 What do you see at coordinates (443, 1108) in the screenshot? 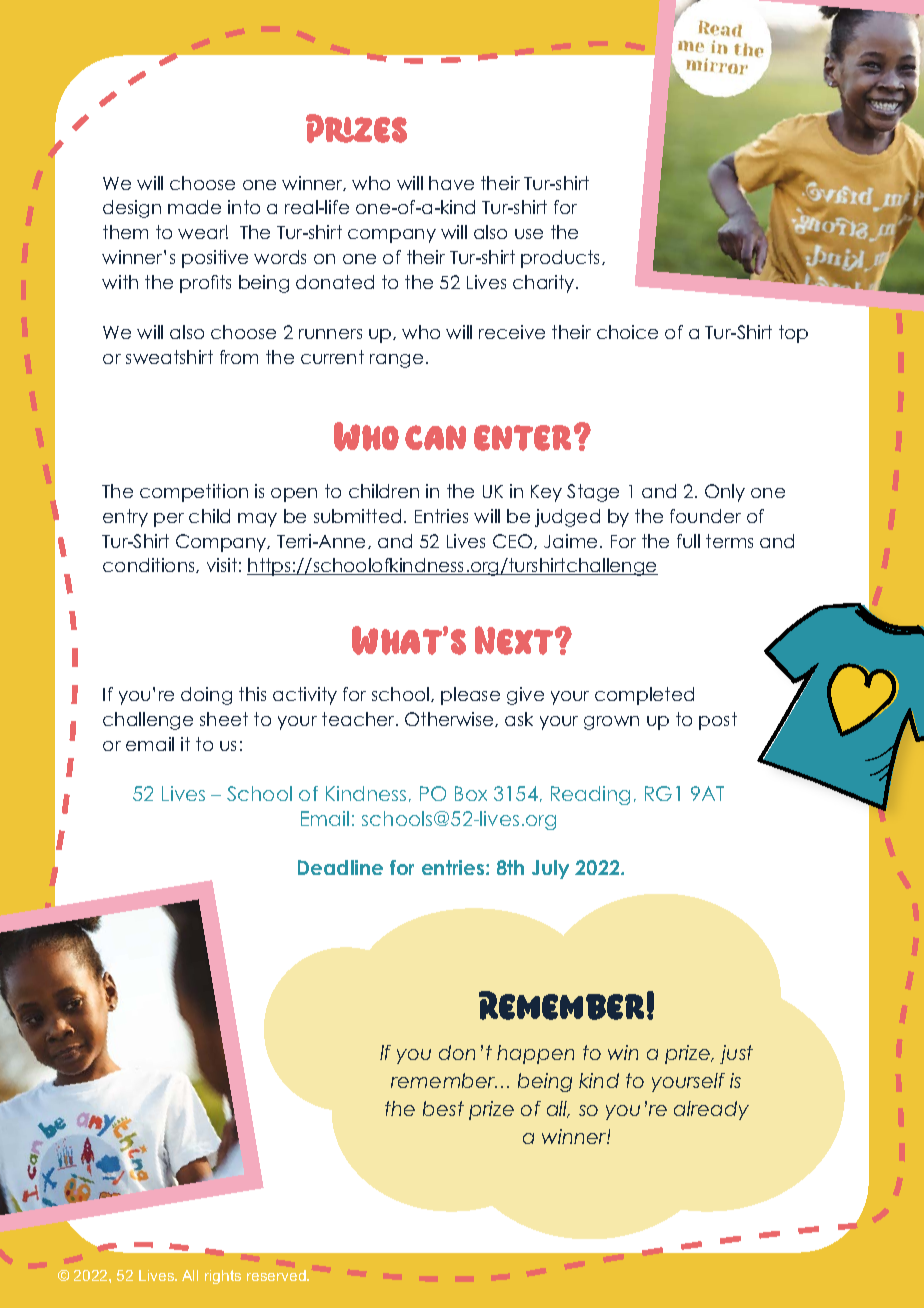
I see `best` at bounding box center [443, 1108].
